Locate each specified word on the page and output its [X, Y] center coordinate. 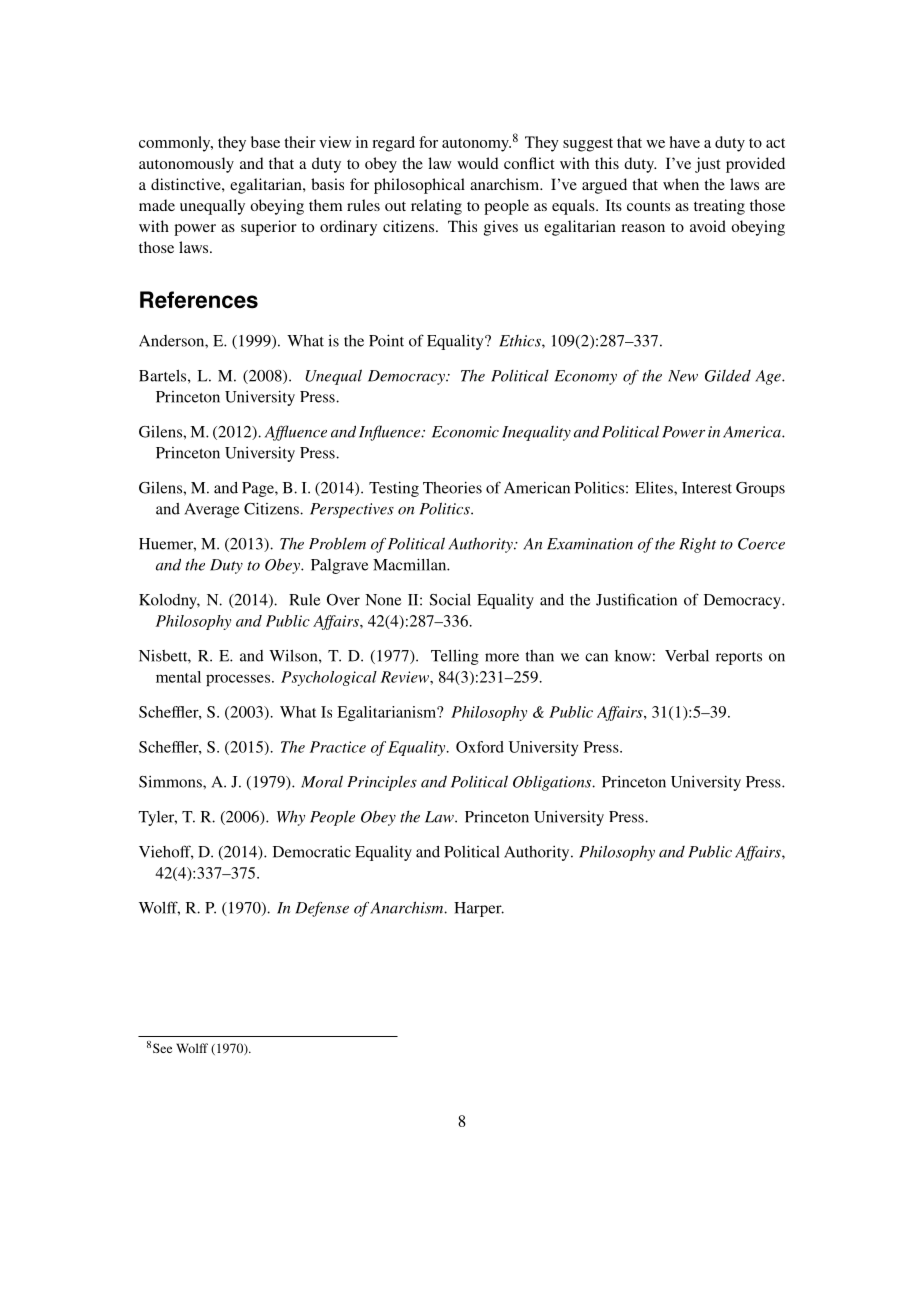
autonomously [186, 165]
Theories [452, 487]
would [478, 163]
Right [697, 545]
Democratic [312, 852]
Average [212, 510]
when [681, 184]
